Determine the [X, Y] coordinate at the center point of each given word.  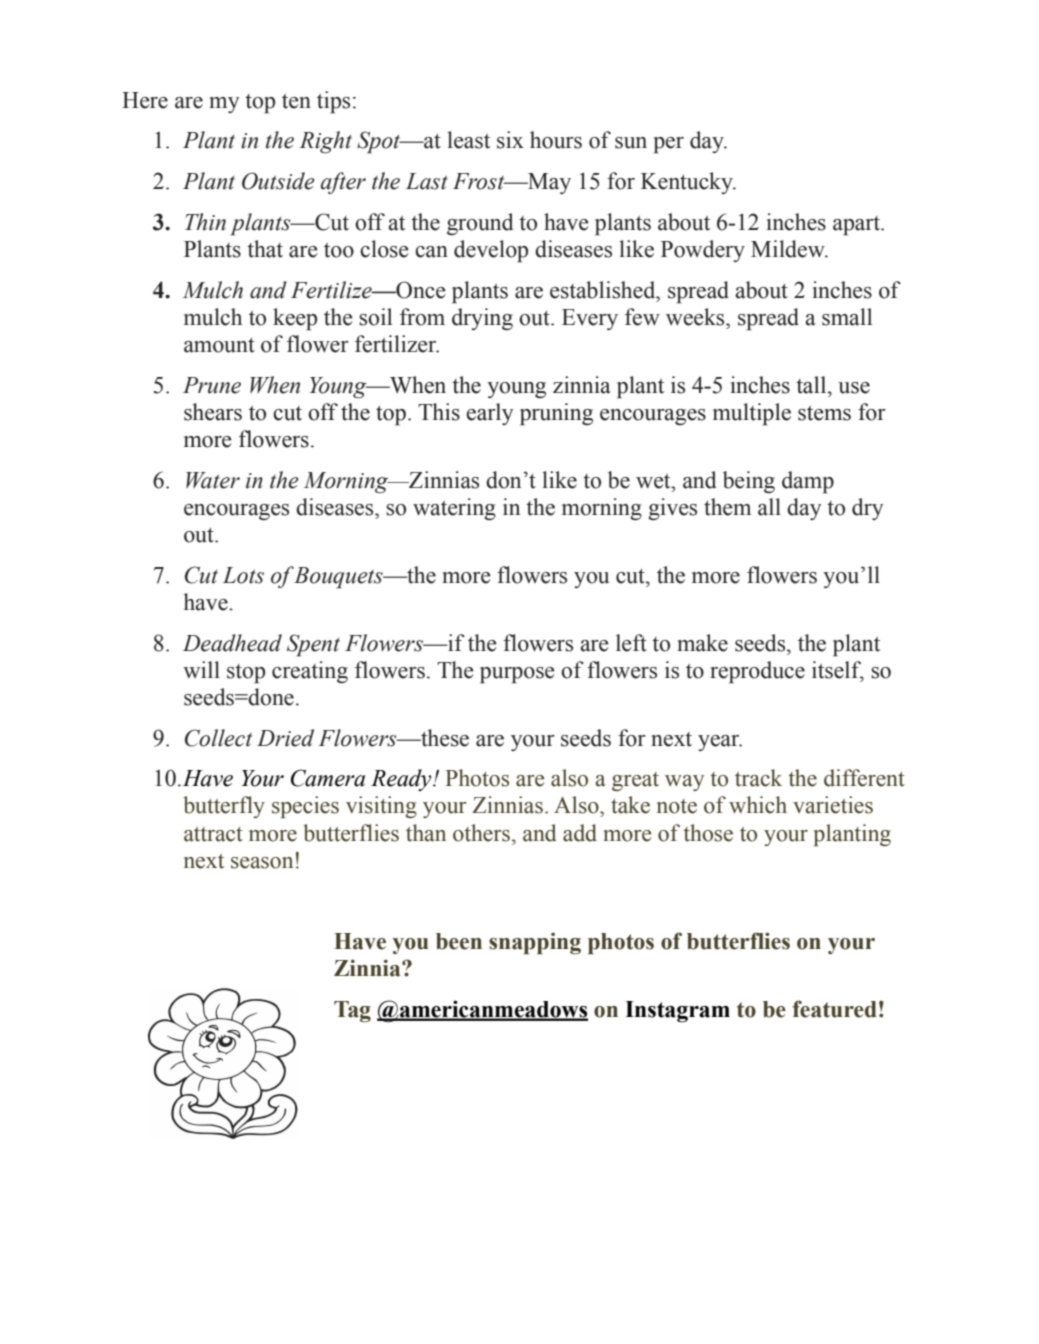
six [510, 140]
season [262, 863]
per [669, 145]
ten [296, 101]
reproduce [757, 672]
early [490, 414]
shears [213, 412]
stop [246, 674]
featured [834, 1009]
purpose [517, 675]
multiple [752, 414]
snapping [535, 943]
